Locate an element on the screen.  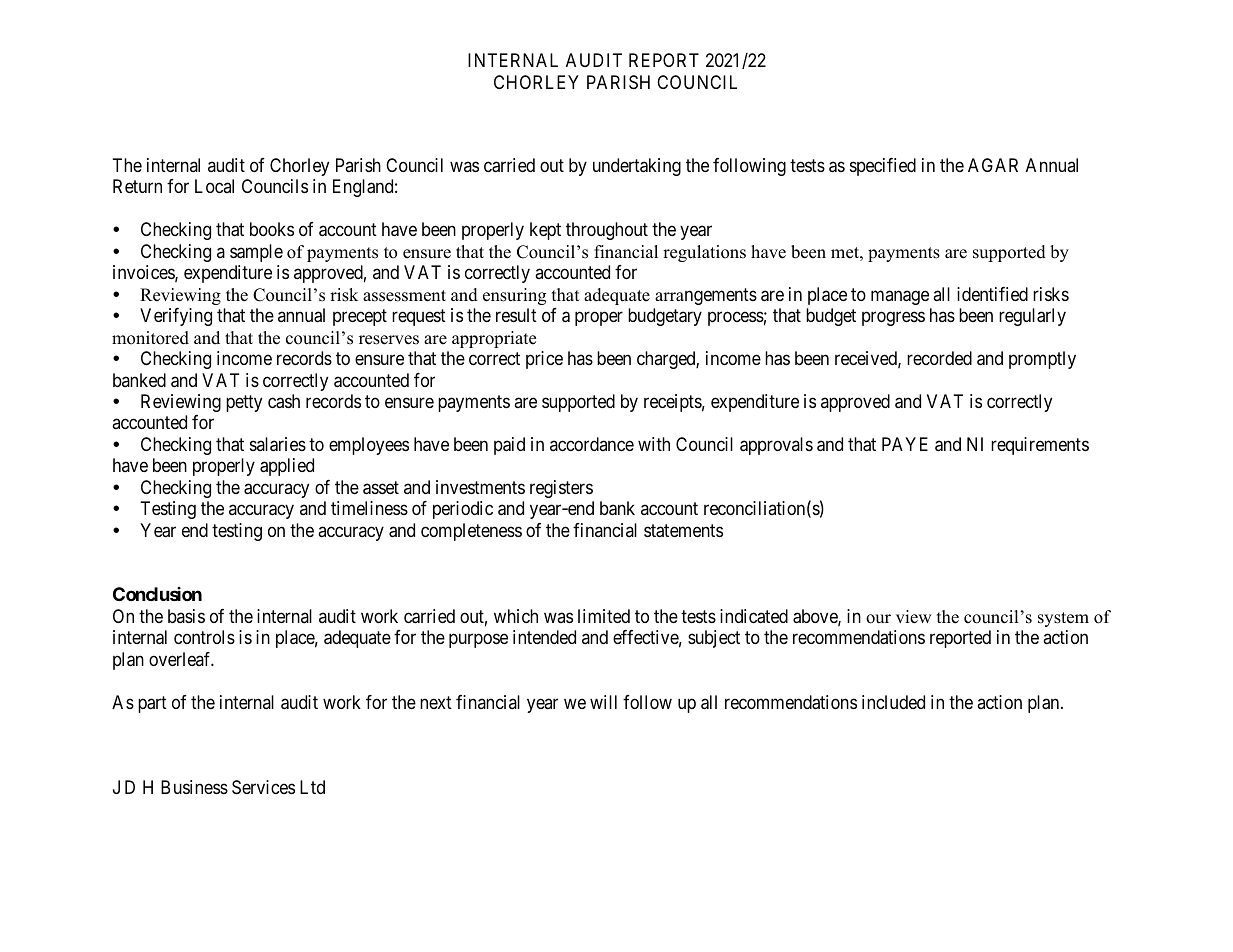
Local is located at coordinates (214, 186).
